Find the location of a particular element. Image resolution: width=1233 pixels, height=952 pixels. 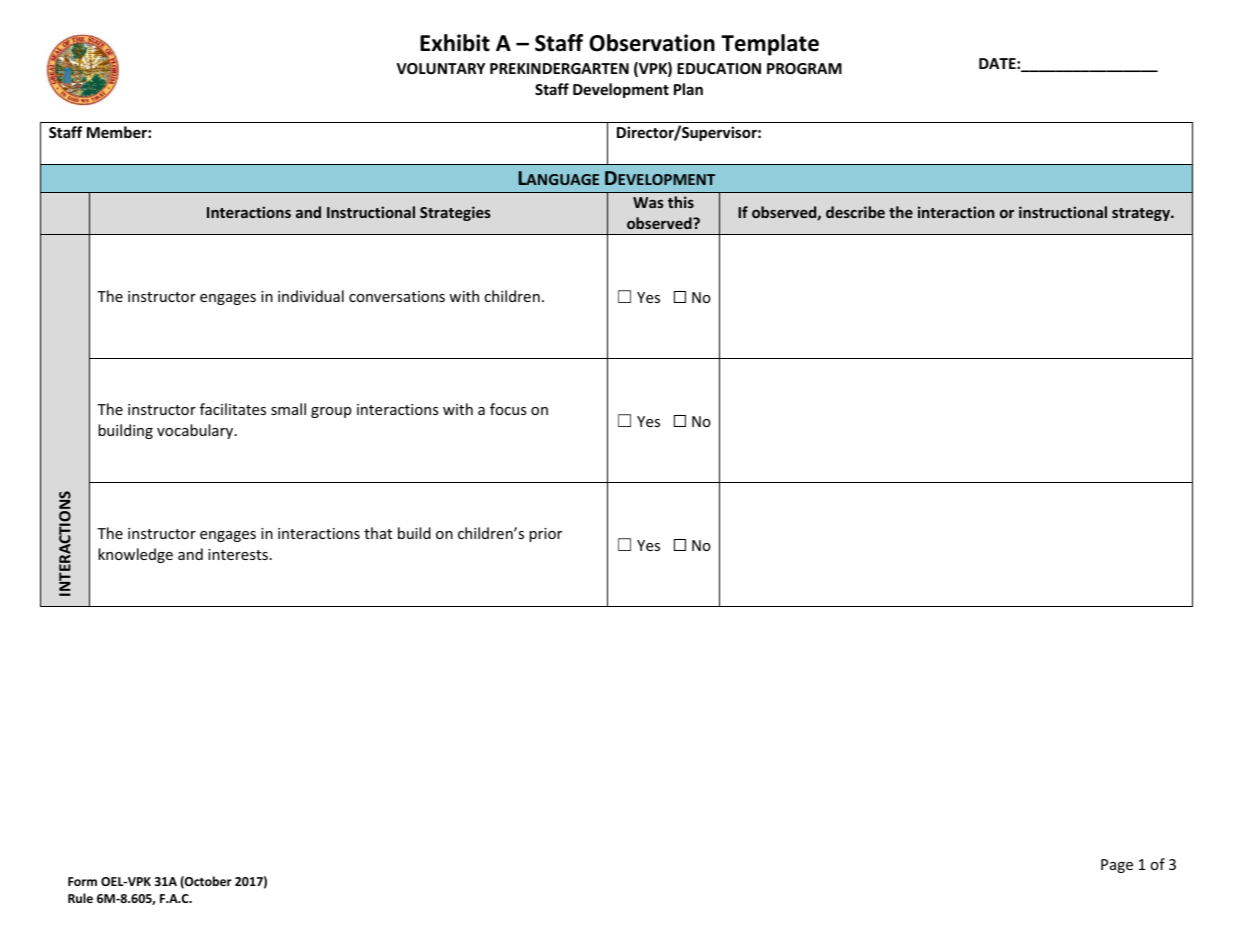

prior is located at coordinates (545, 535).
